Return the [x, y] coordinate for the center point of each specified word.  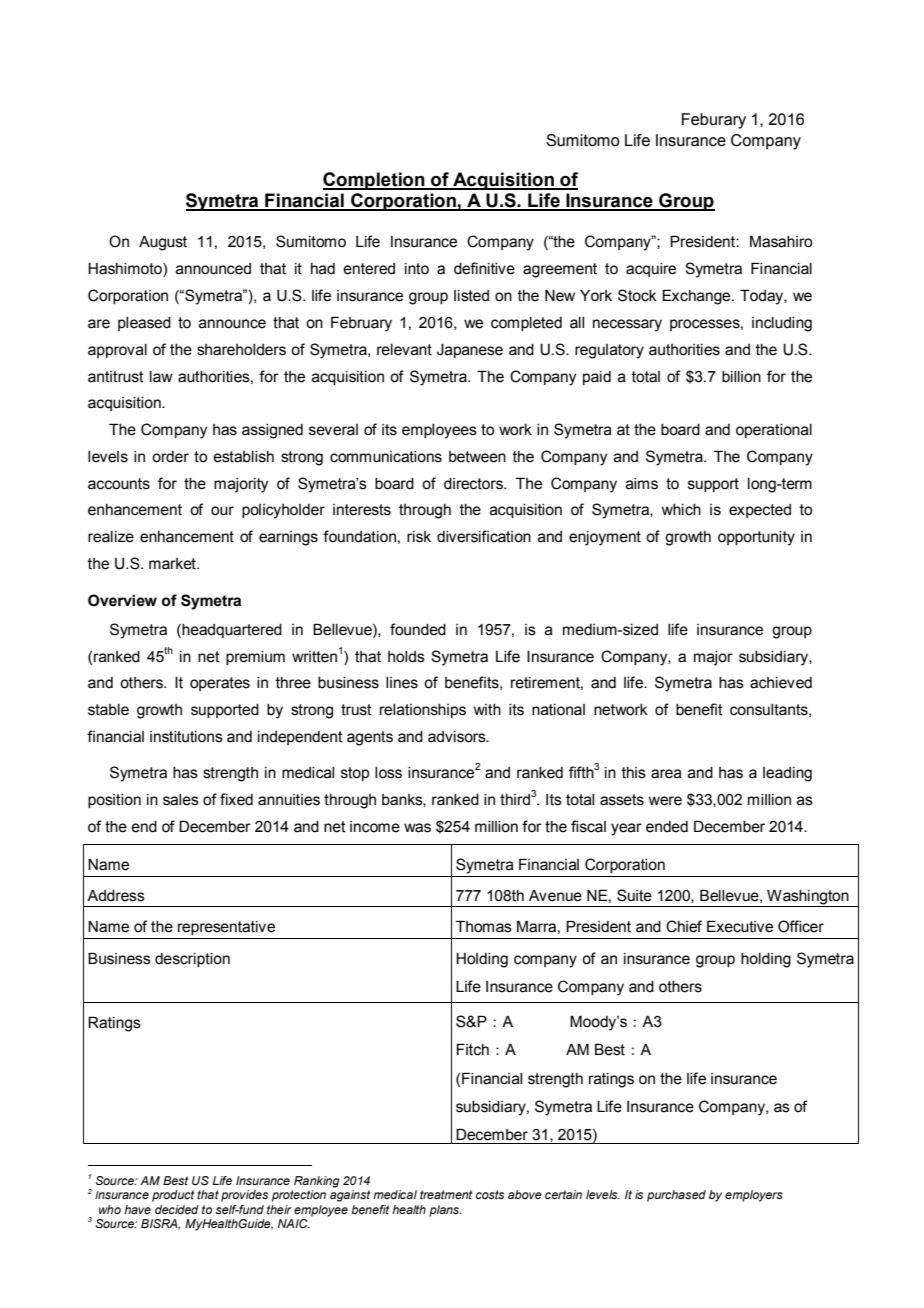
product [173, 1196]
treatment [446, 1194]
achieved [781, 683]
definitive [484, 268]
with [487, 710]
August [163, 243]
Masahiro [781, 241]
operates [220, 684]
